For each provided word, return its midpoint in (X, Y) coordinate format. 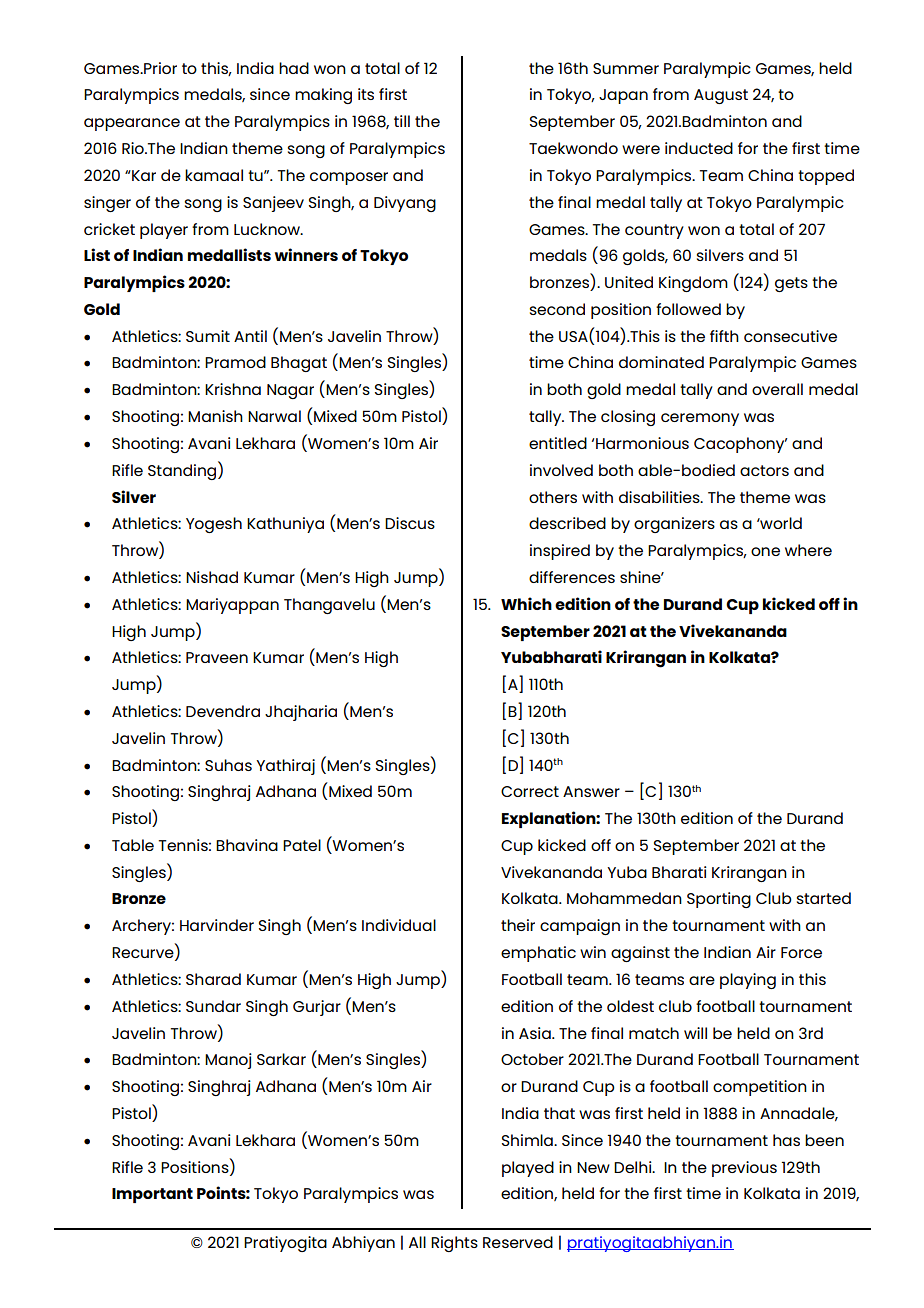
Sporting (719, 900)
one (765, 551)
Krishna (233, 389)
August (721, 96)
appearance (132, 124)
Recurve (144, 954)
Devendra (223, 711)
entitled (558, 443)
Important (152, 1195)
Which (526, 603)
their (518, 925)
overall (777, 389)
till (402, 121)
